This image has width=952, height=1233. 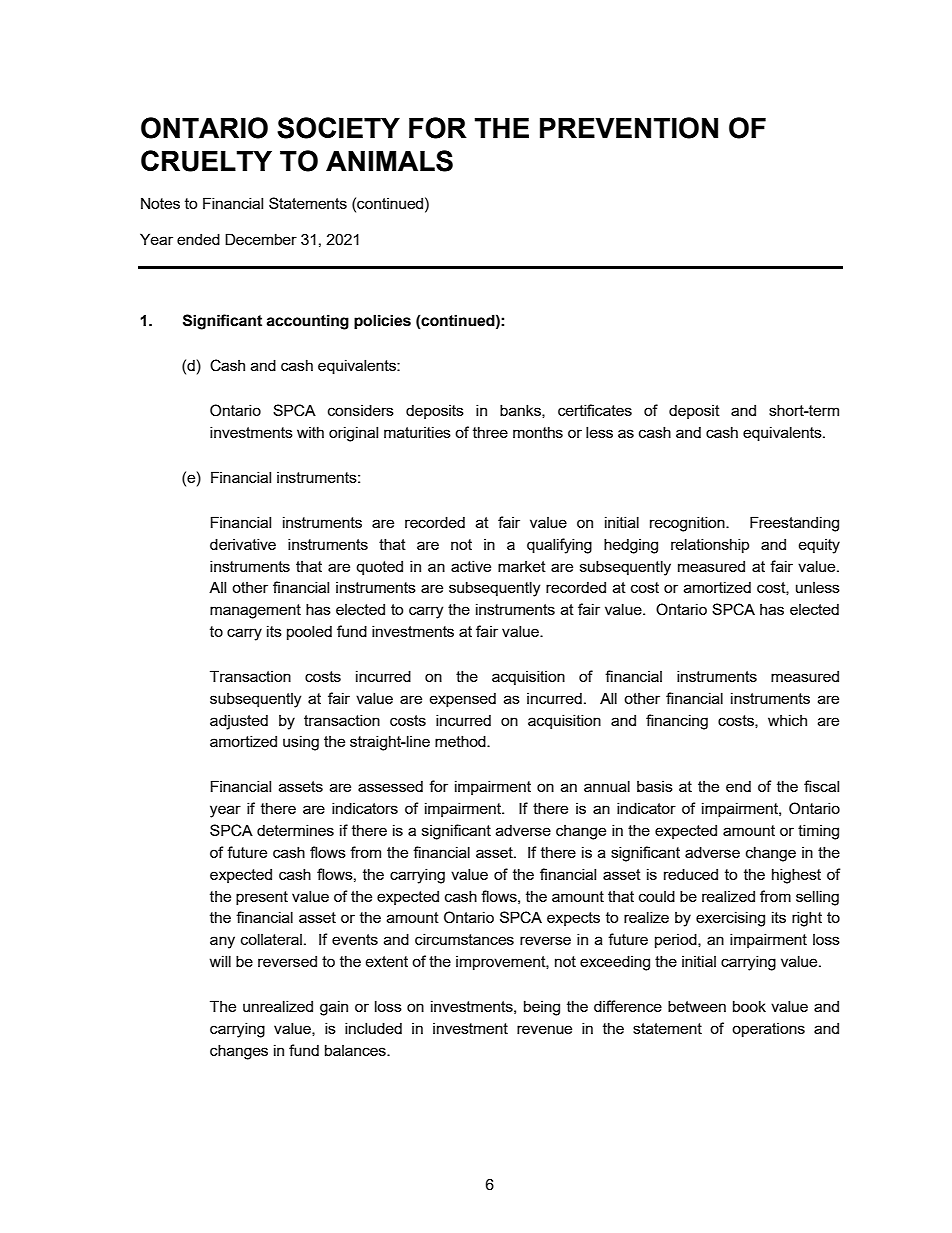 What do you see at coordinates (749, 1006) in the image?
I see `book` at bounding box center [749, 1006].
